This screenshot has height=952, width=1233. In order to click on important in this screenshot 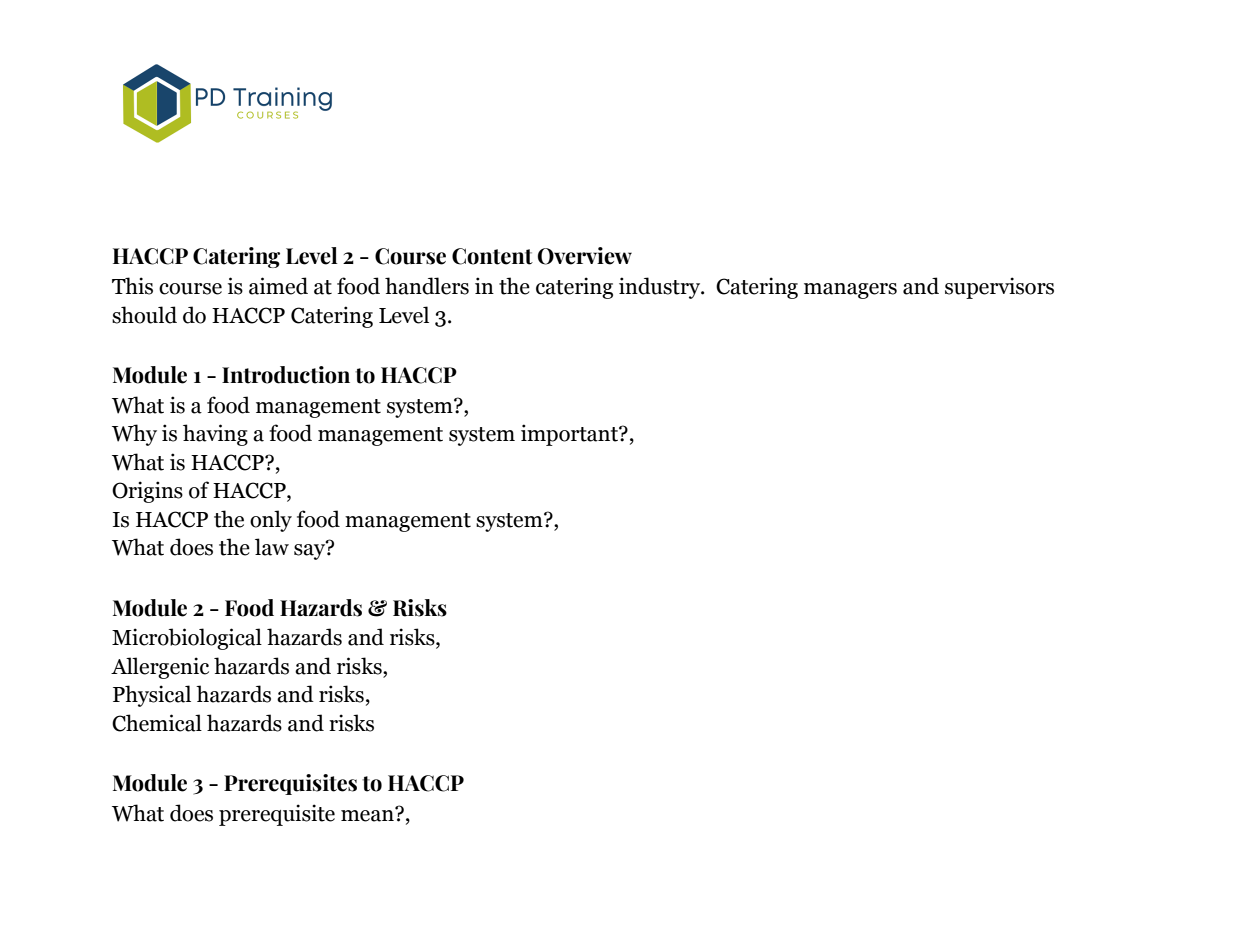, I will do `click(570, 435)`.
